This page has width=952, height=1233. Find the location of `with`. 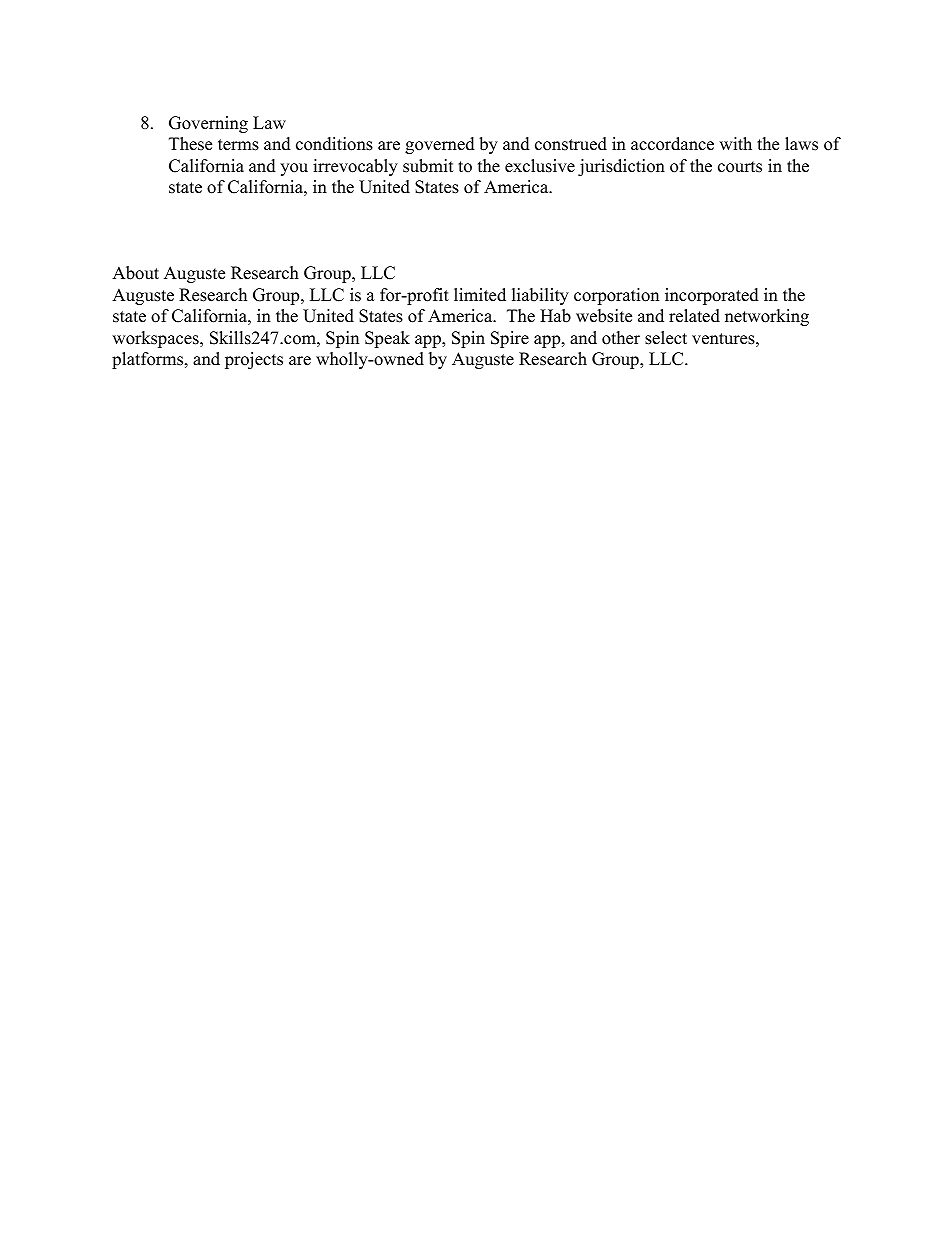

with is located at coordinates (735, 143).
